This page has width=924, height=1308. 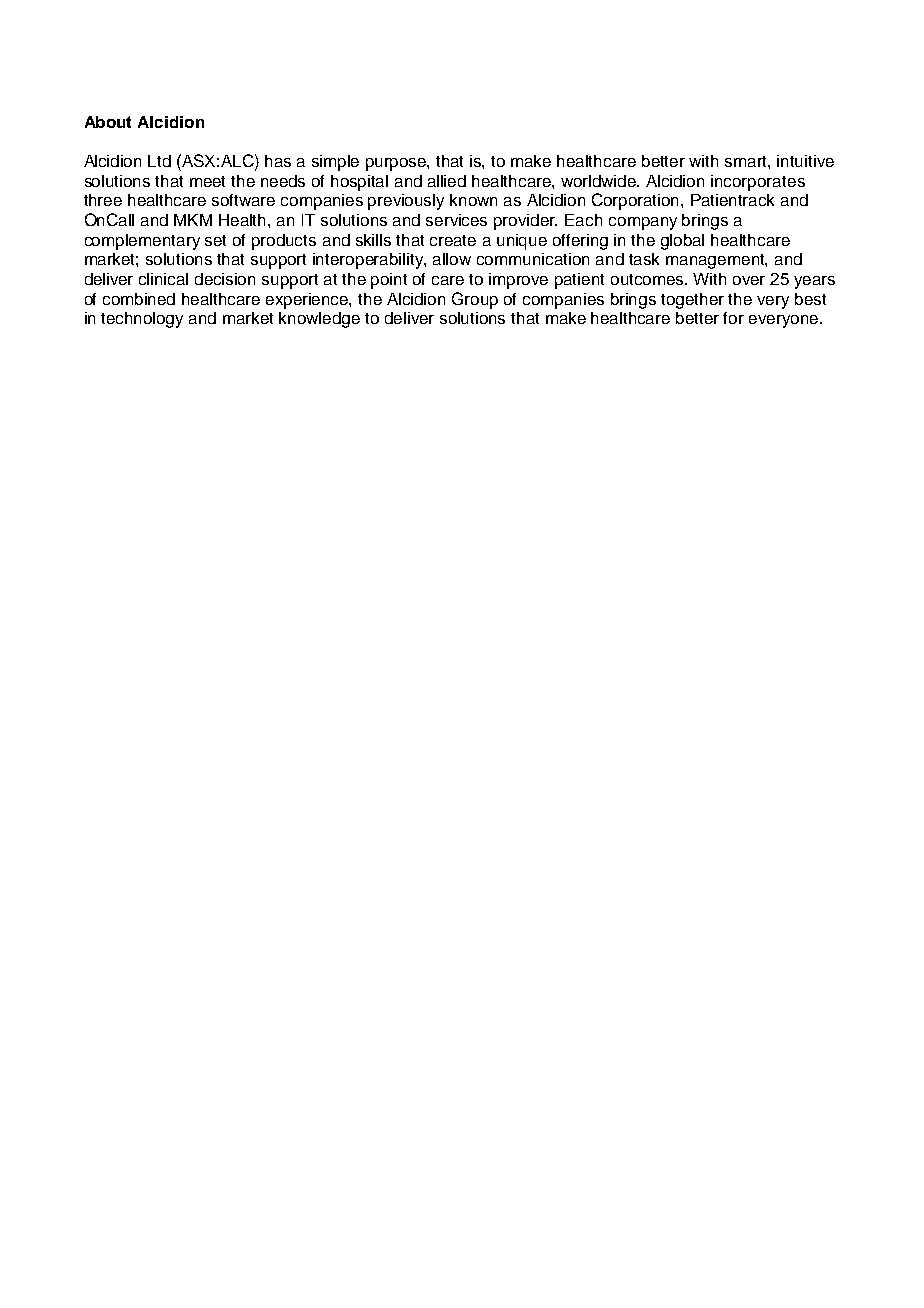 What do you see at coordinates (142, 320) in the page?
I see `technology` at bounding box center [142, 320].
